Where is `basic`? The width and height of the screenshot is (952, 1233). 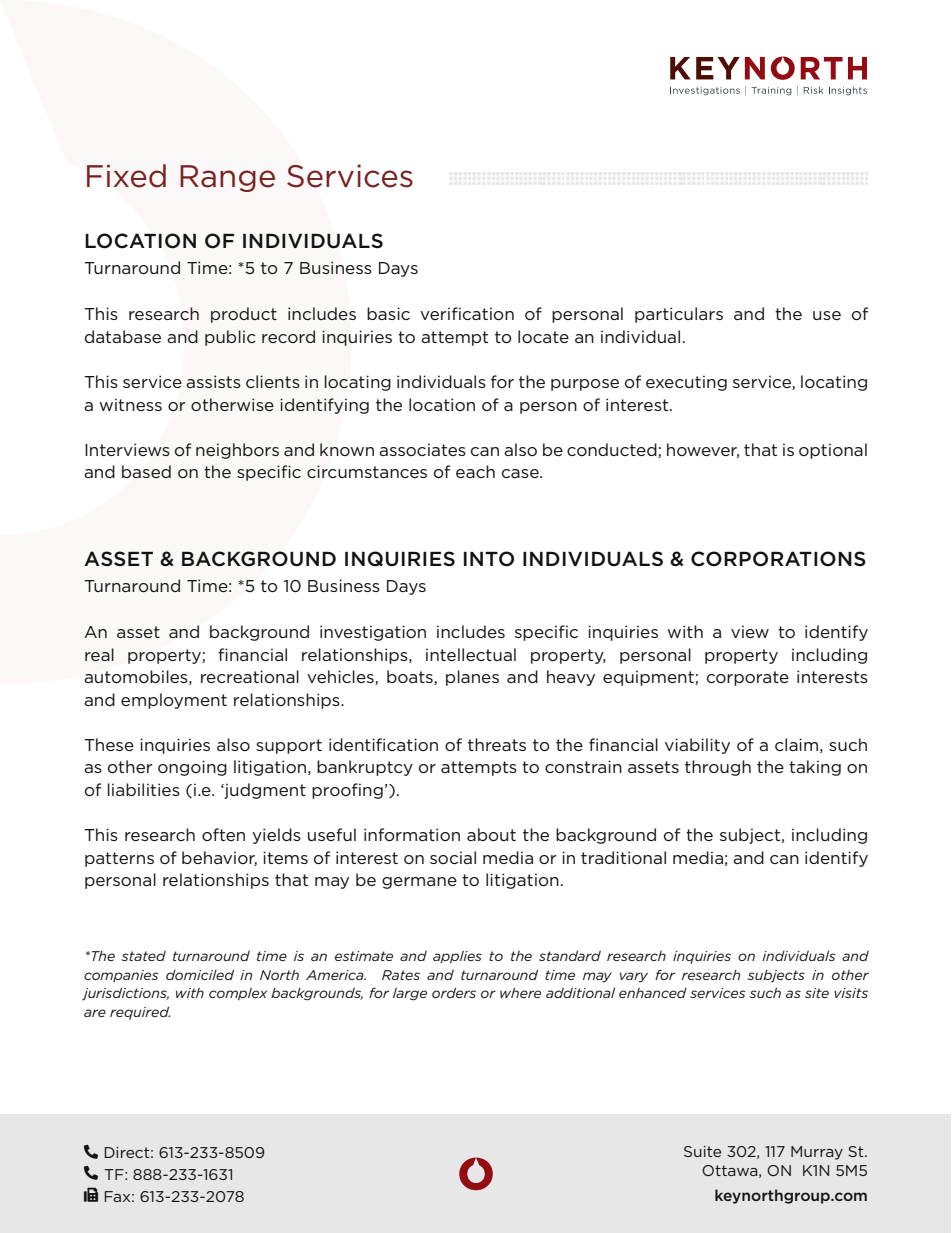
basic is located at coordinates (388, 313).
